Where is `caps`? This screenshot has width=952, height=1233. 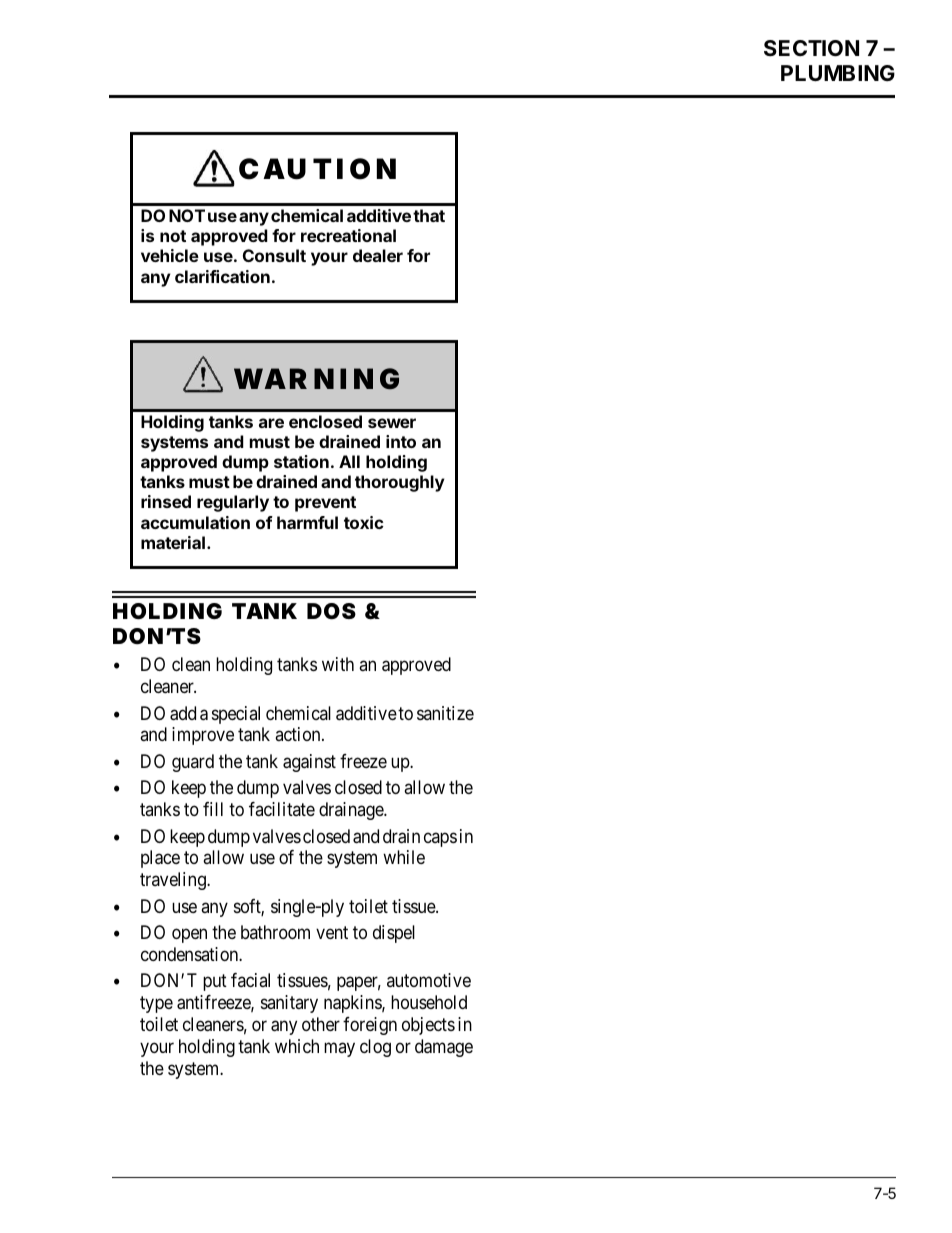 caps is located at coordinates (440, 839).
